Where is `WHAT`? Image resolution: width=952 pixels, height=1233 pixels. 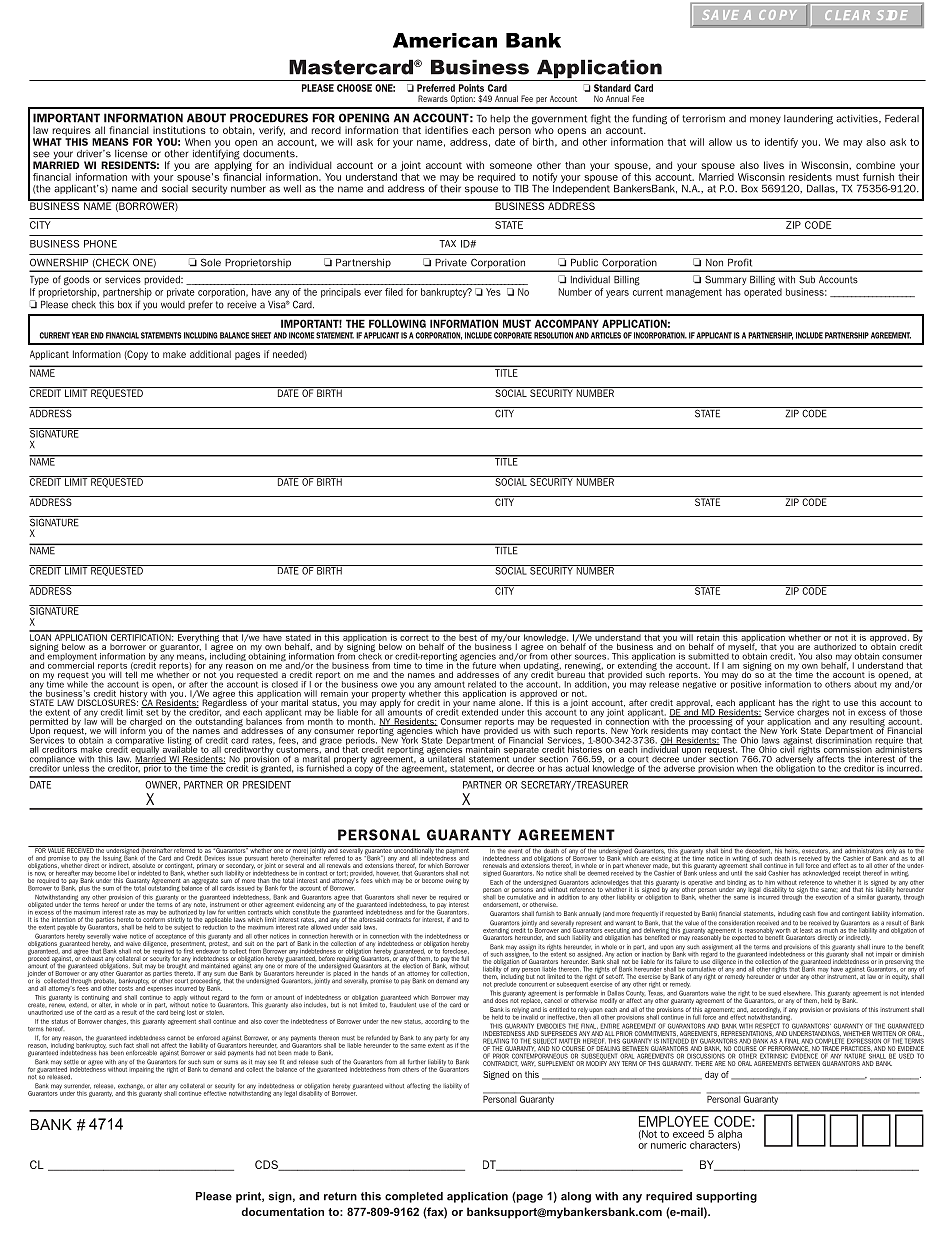 WHAT is located at coordinates (47, 142).
